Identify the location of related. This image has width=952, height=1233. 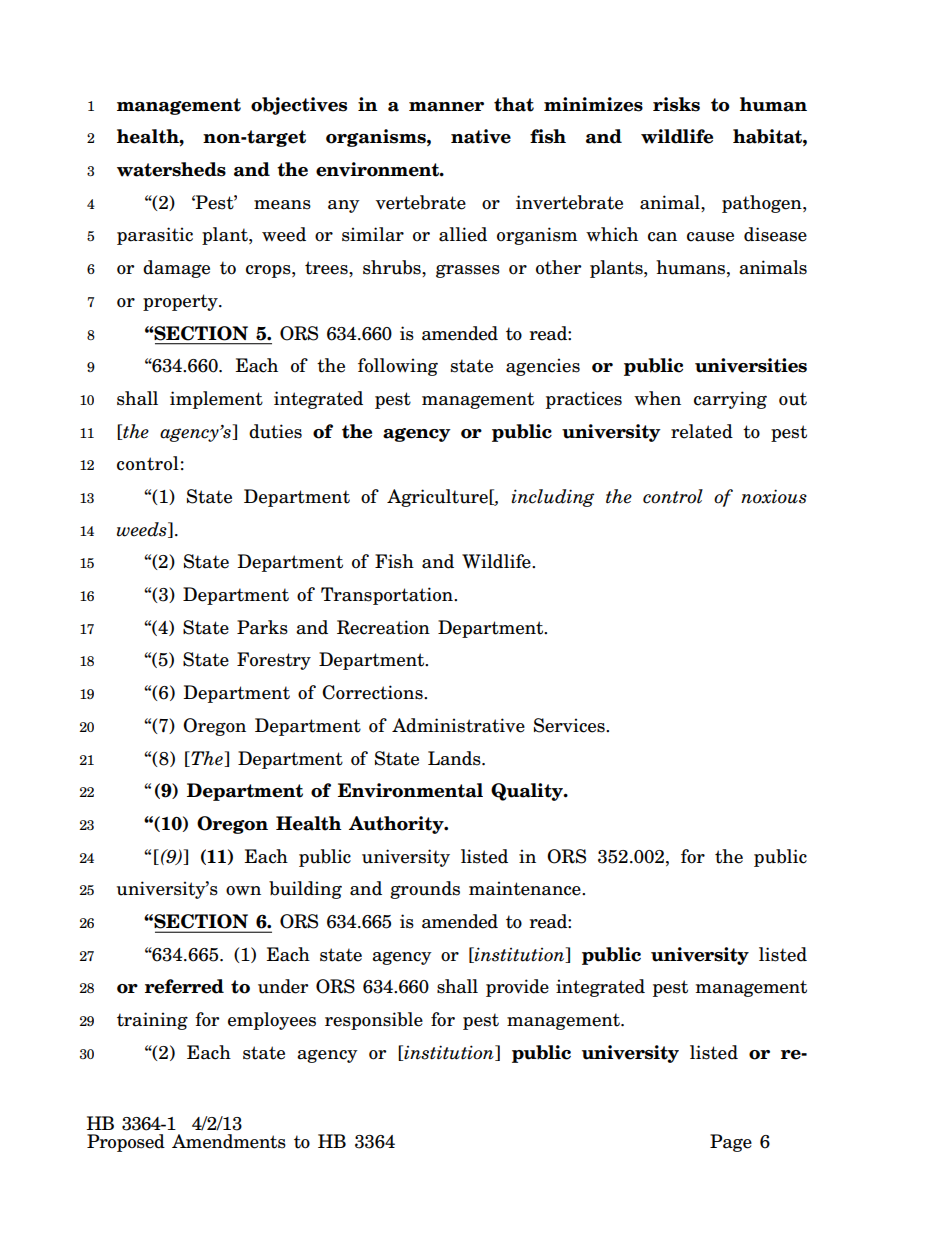
(702, 431).
